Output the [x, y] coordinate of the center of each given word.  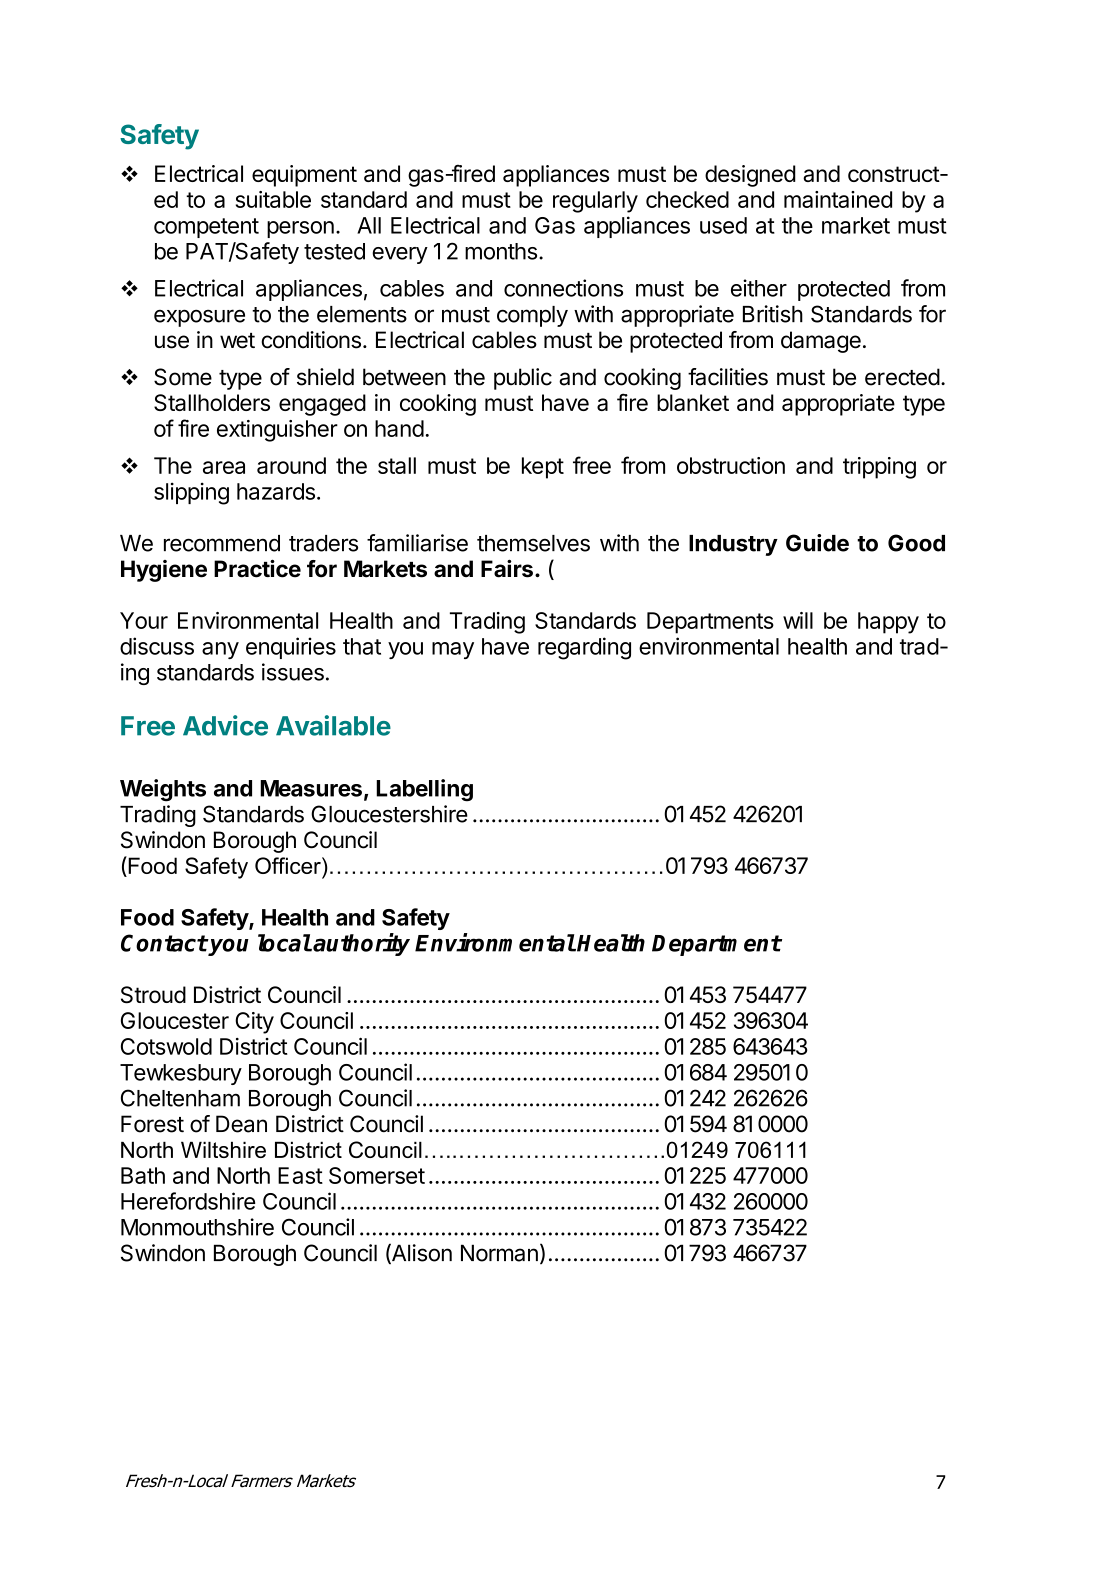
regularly [595, 202]
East [300, 1175]
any [220, 650]
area [224, 467]
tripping [879, 468]
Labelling [424, 790]
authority [361, 944]
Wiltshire [223, 1149]
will [798, 620]
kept [543, 468]
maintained [838, 199]
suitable [273, 199]
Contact [164, 943]
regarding [584, 648]
